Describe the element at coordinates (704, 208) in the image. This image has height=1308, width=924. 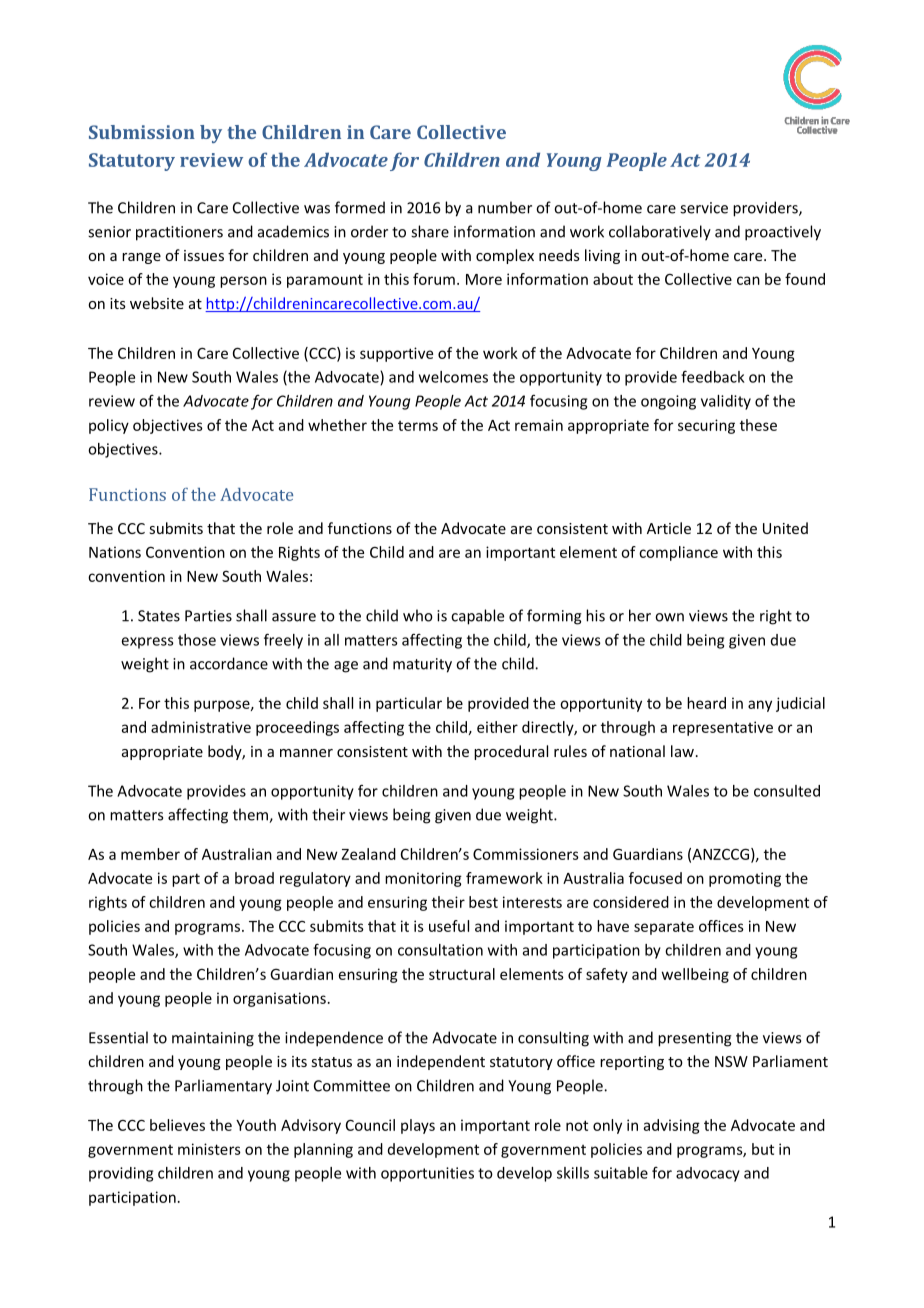
I see `service` at that location.
